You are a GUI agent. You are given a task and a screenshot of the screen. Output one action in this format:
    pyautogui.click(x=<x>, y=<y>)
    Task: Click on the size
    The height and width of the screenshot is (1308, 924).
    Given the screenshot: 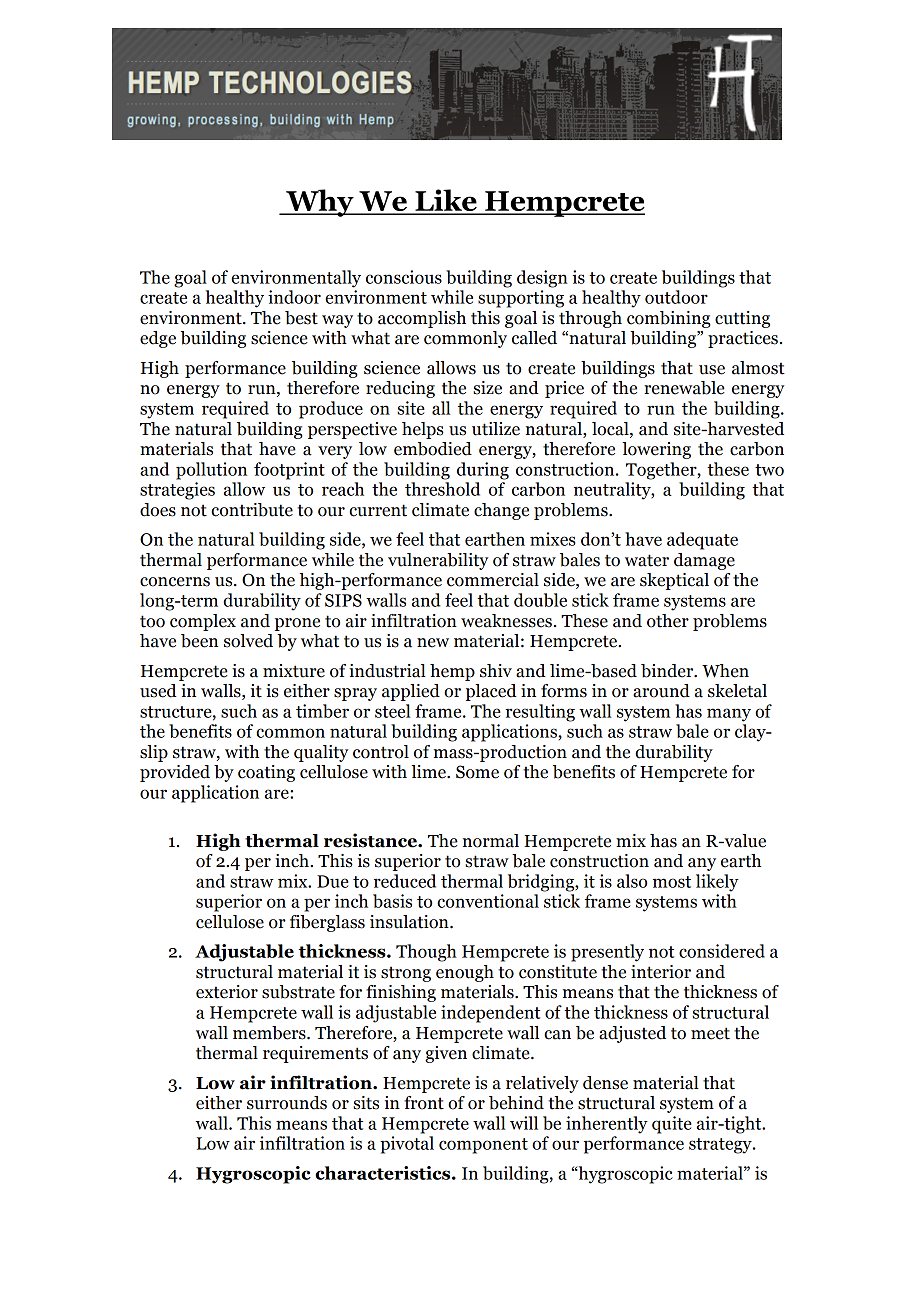 What is the action you would take?
    pyautogui.click(x=487, y=388)
